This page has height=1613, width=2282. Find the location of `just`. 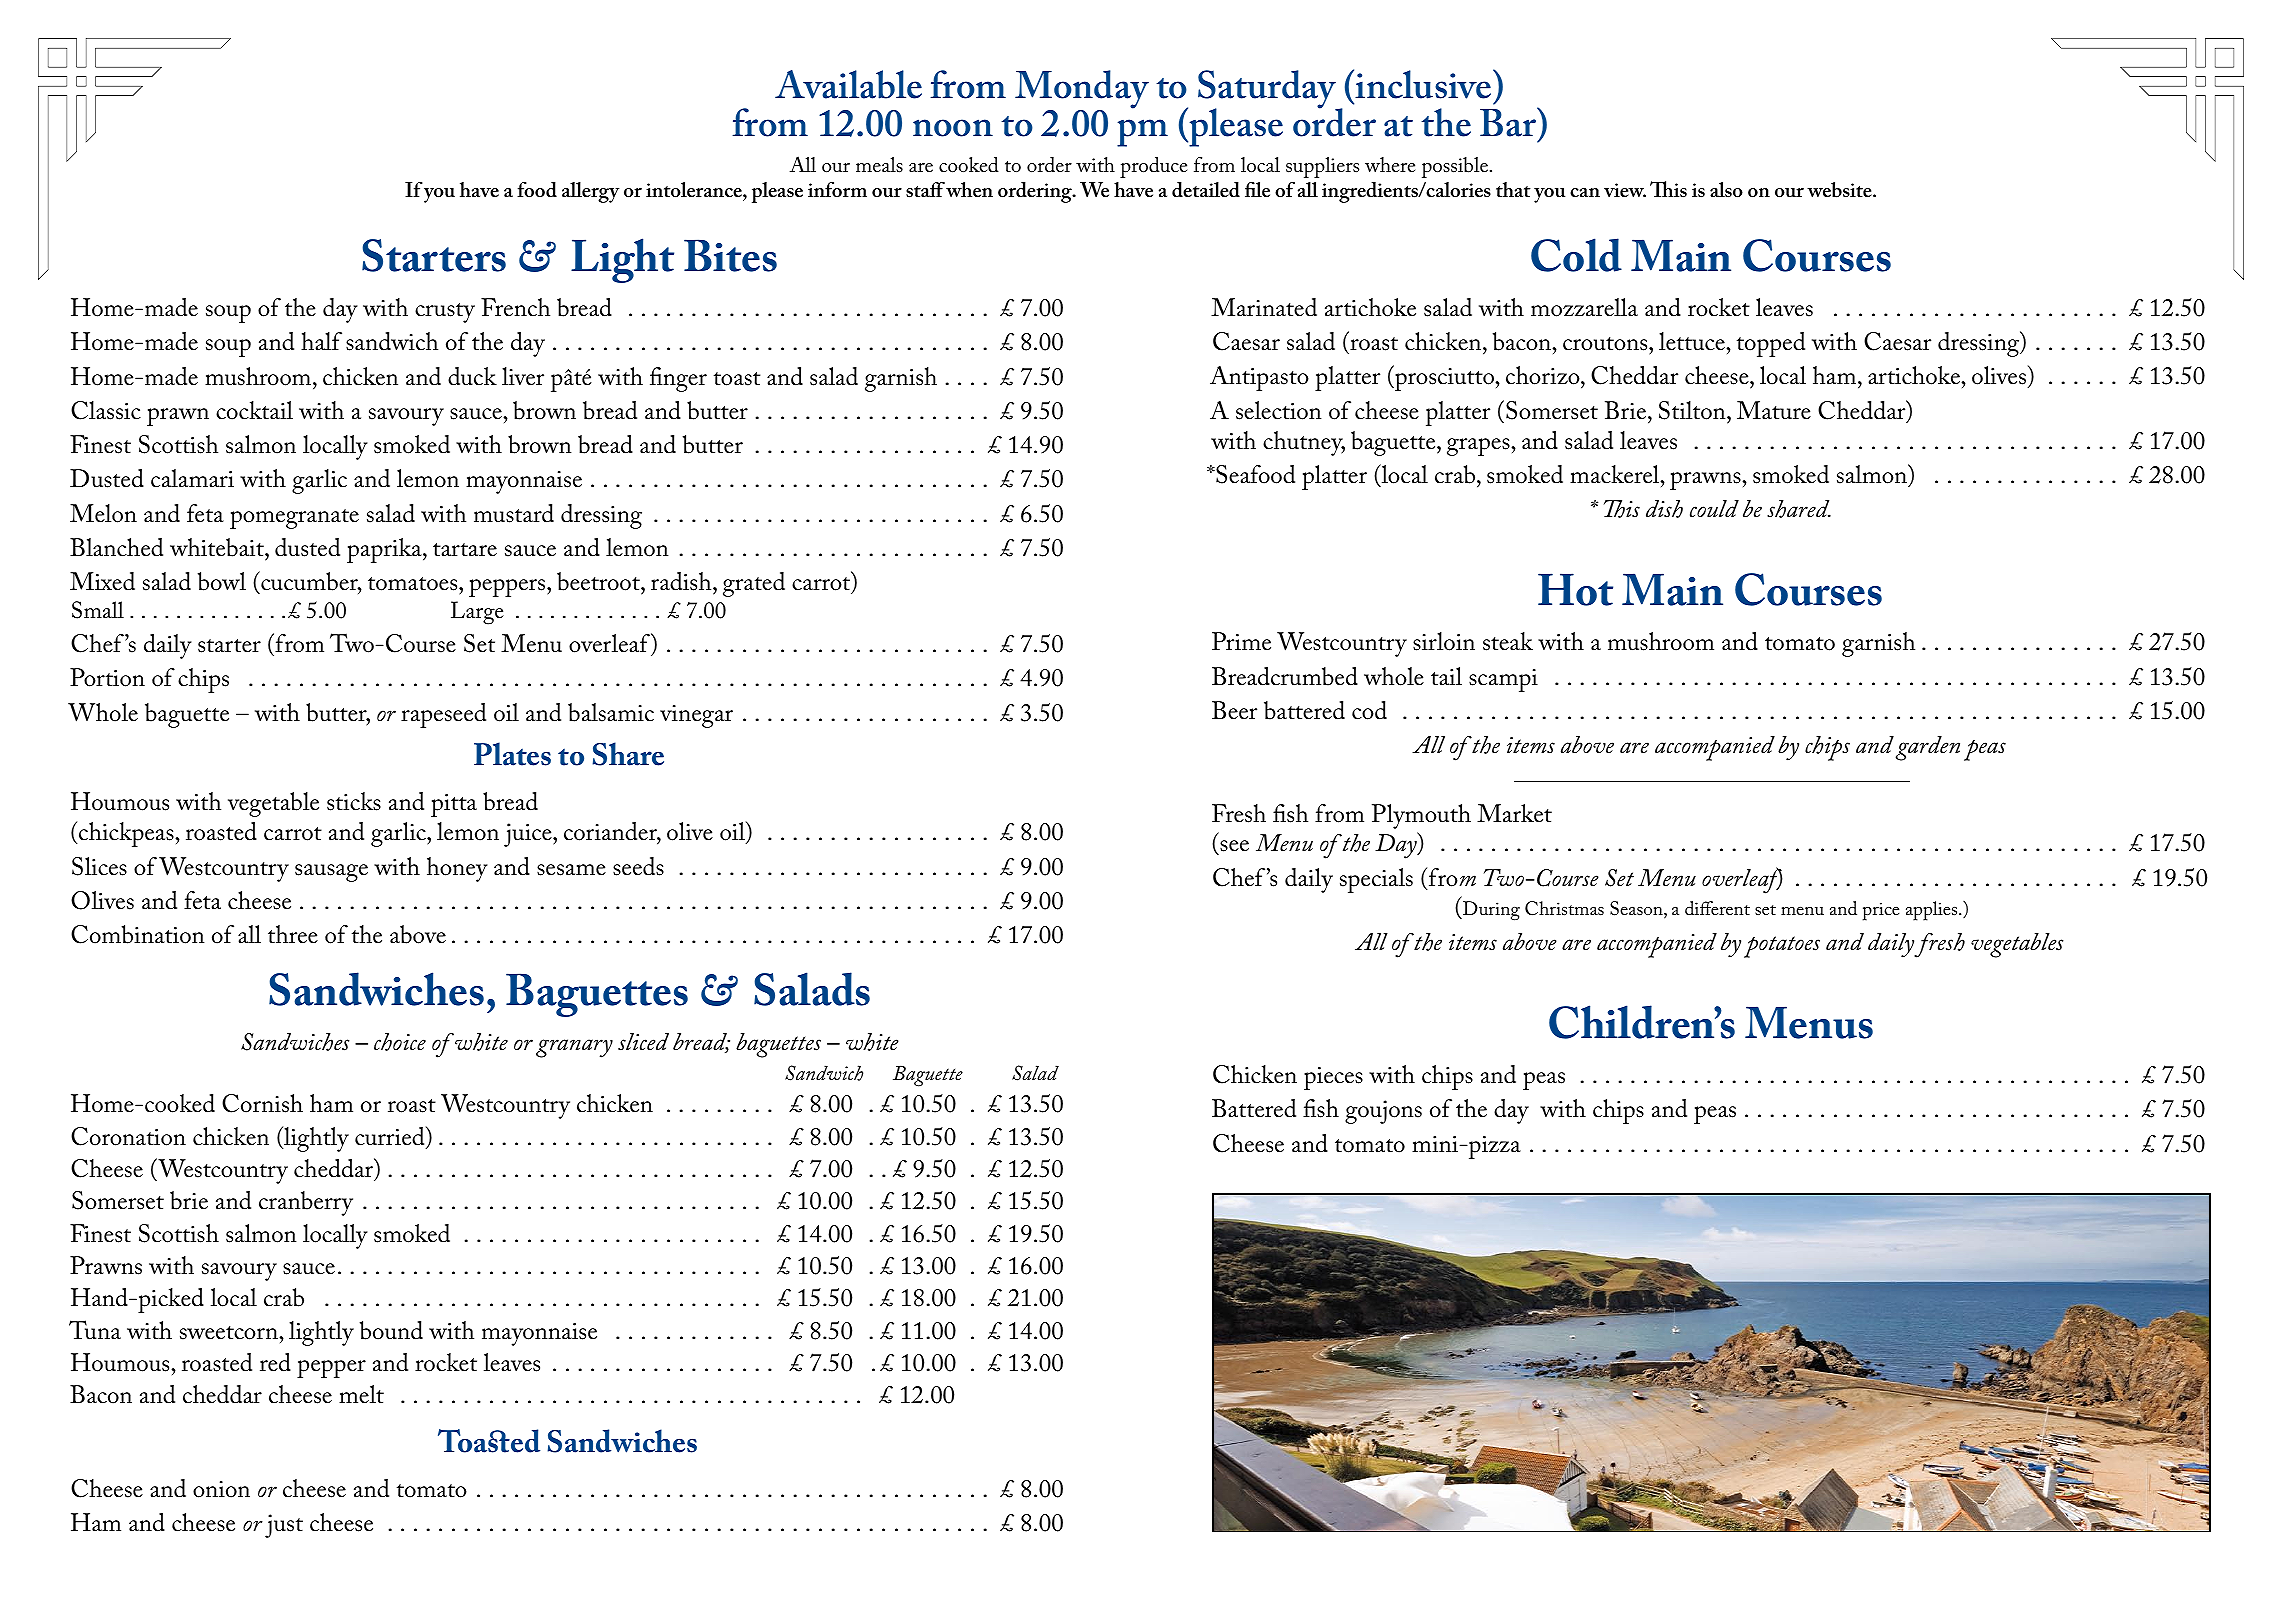

just is located at coordinates (284, 1526).
